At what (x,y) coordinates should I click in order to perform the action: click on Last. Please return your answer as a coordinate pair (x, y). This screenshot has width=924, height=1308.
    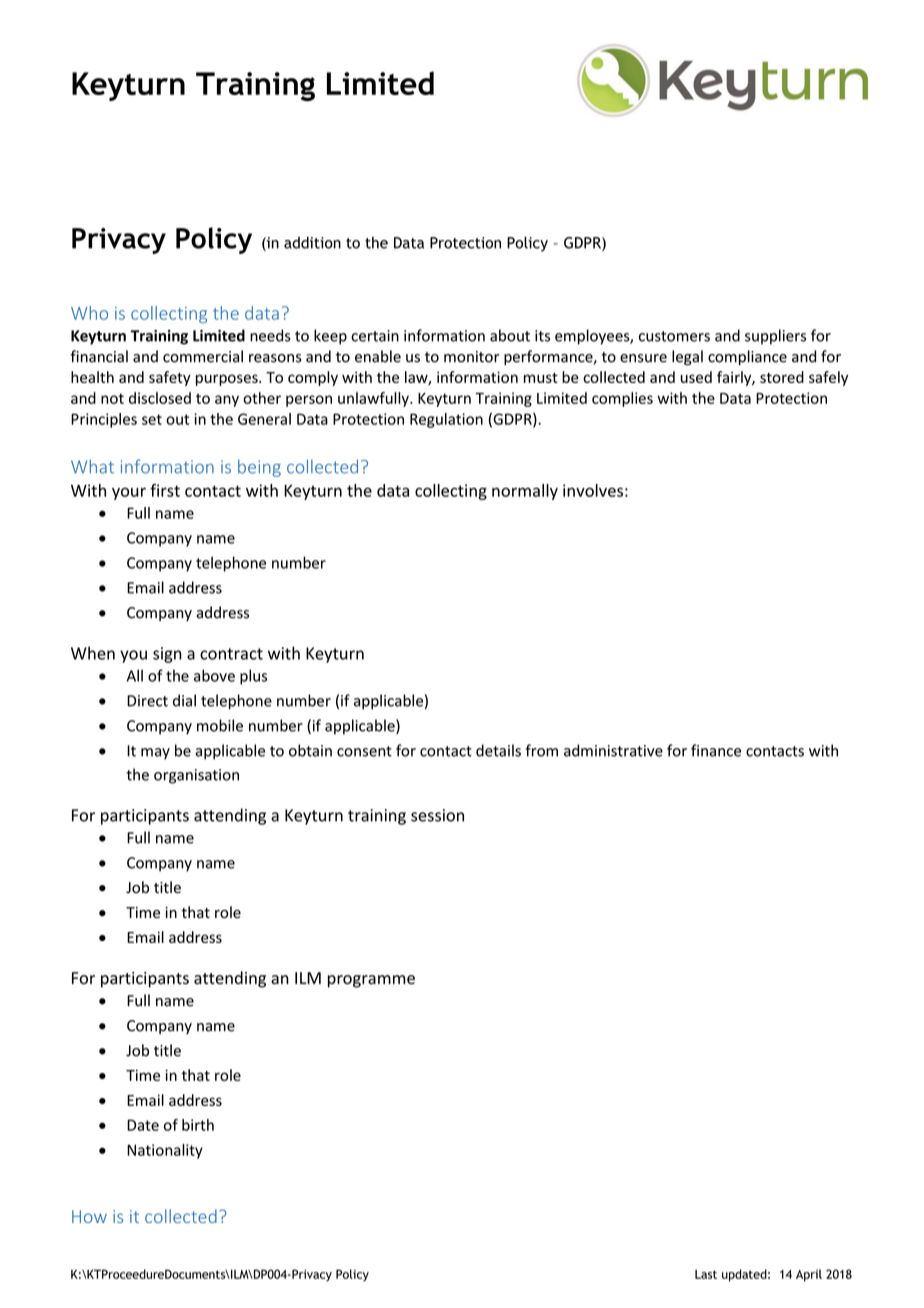
    Looking at the image, I should click on (706, 1274).
